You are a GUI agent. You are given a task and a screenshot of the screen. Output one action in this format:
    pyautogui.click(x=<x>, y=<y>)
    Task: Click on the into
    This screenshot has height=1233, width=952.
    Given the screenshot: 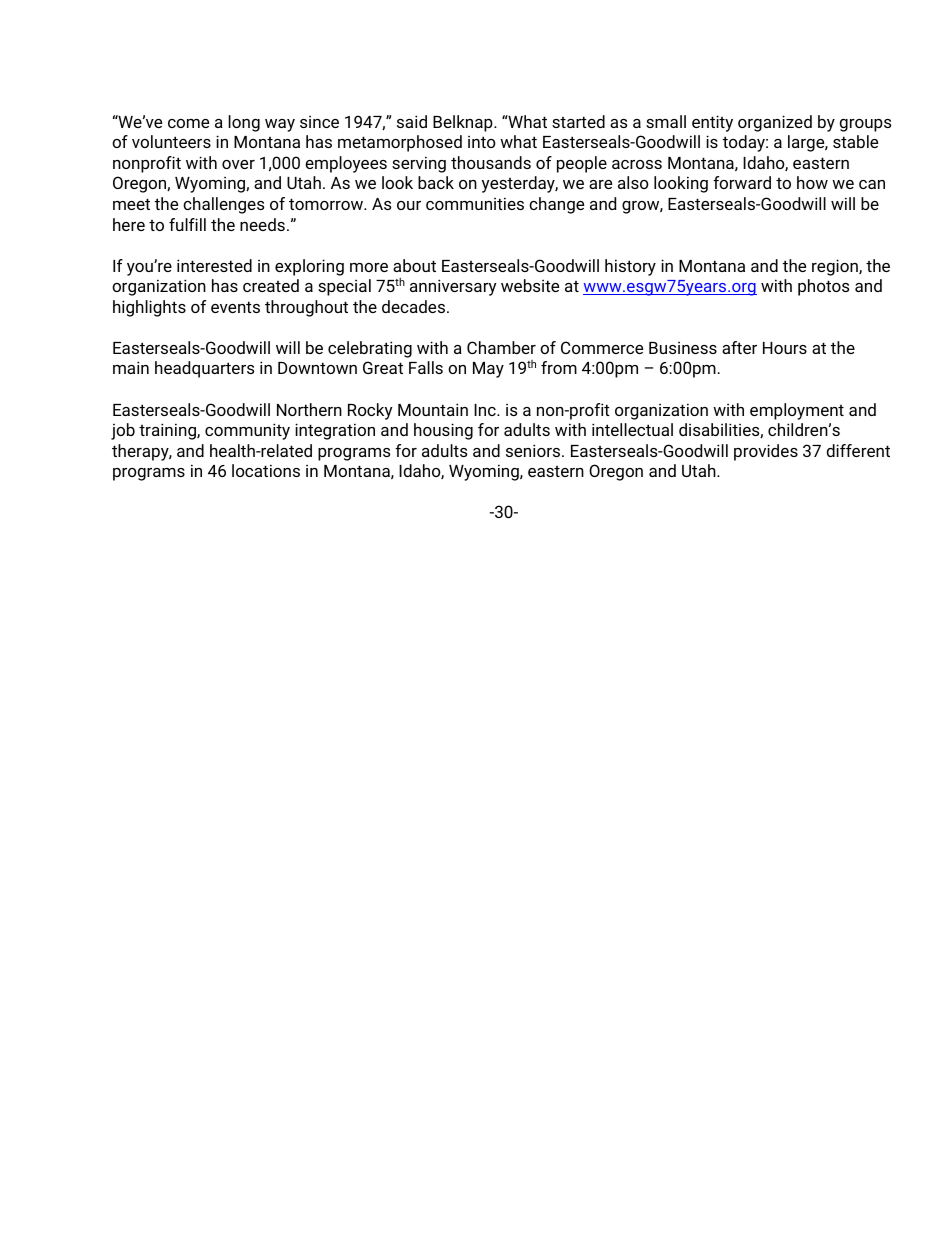 What is the action you would take?
    pyautogui.click(x=482, y=142)
